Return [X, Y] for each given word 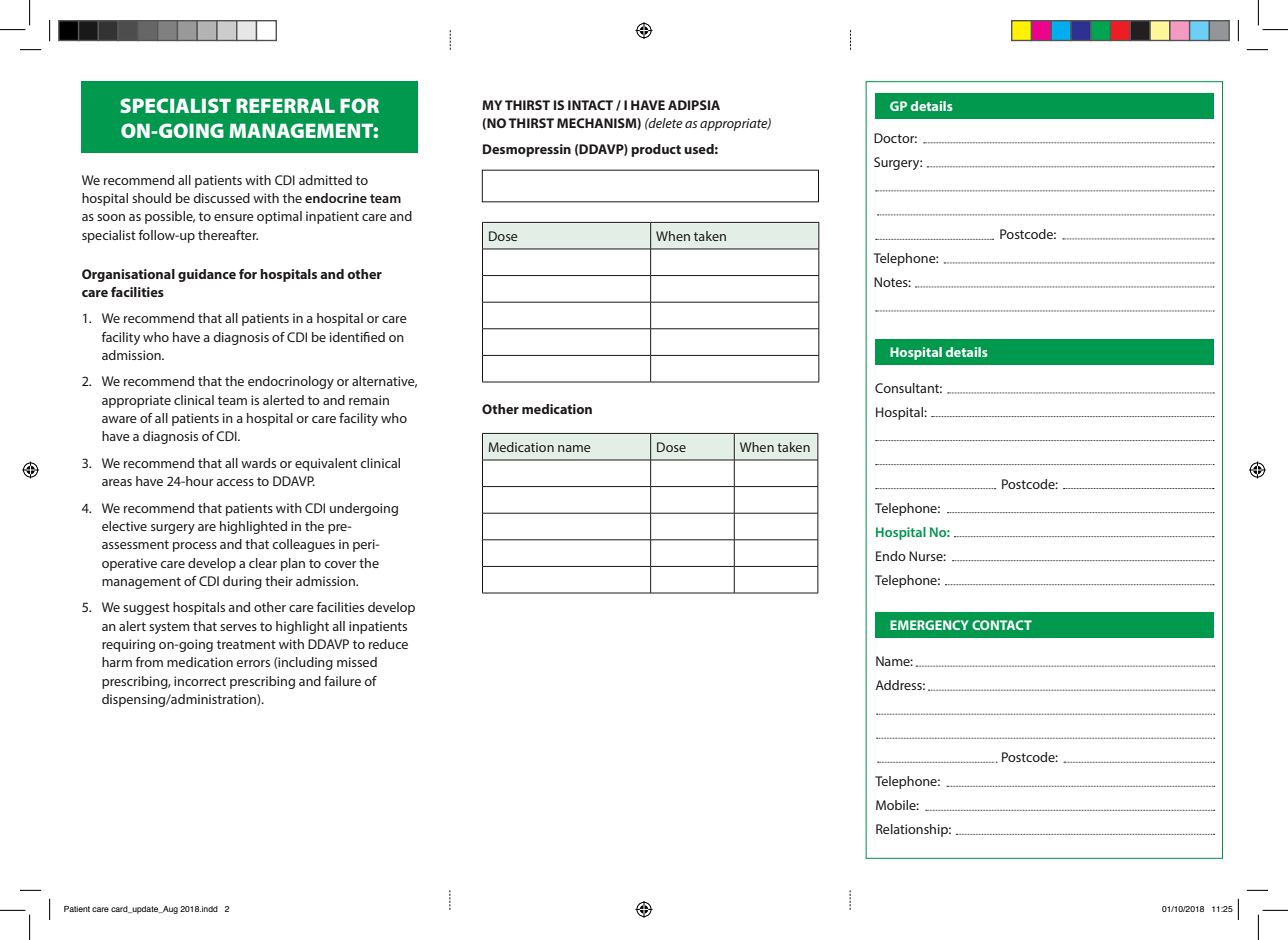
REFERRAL [285, 105]
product [656, 150]
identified [357, 337]
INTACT [590, 105]
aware [119, 419]
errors [253, 663]
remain [369, 400]
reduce [388, 644]
